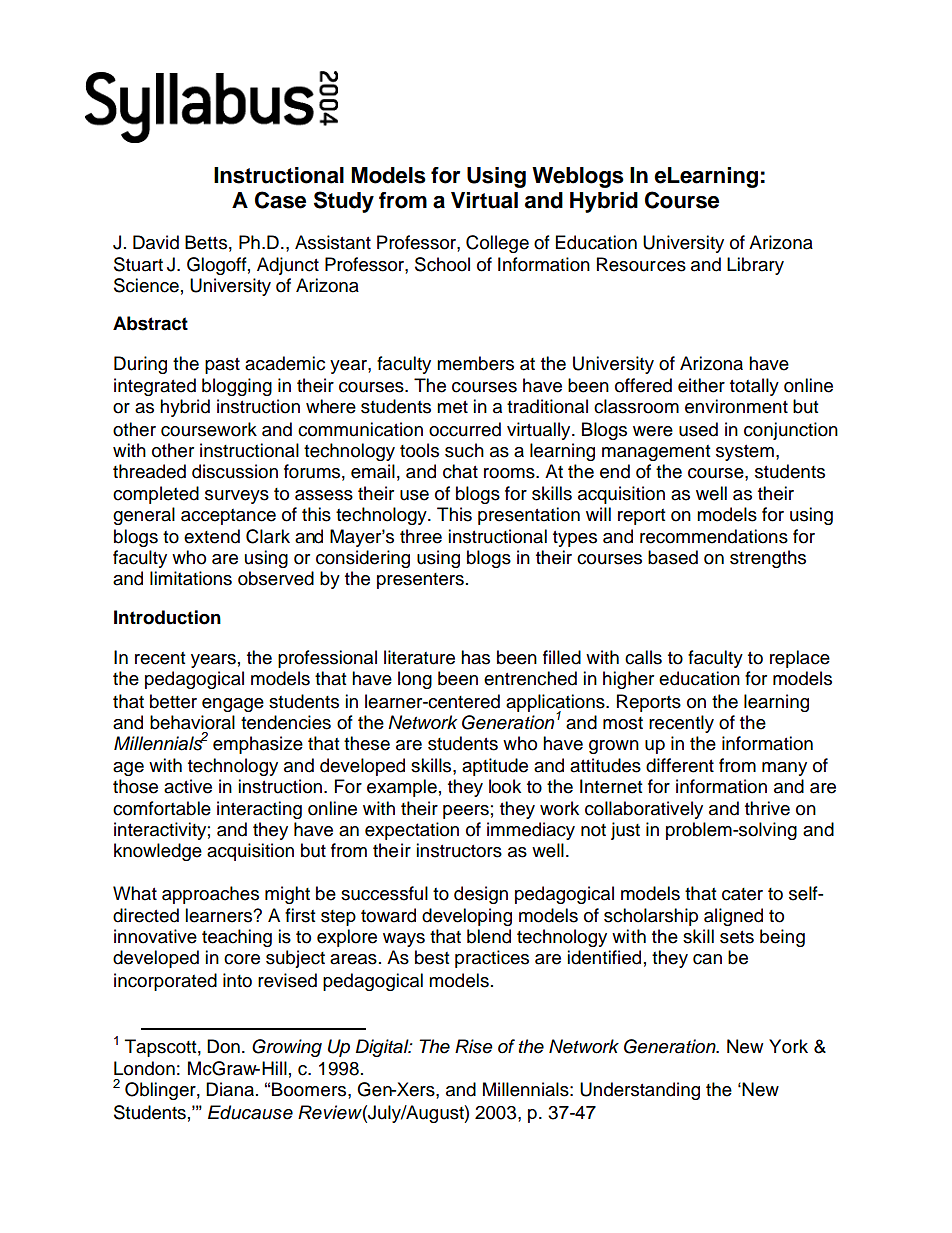  I want to click on calls, so click(643, 657).
